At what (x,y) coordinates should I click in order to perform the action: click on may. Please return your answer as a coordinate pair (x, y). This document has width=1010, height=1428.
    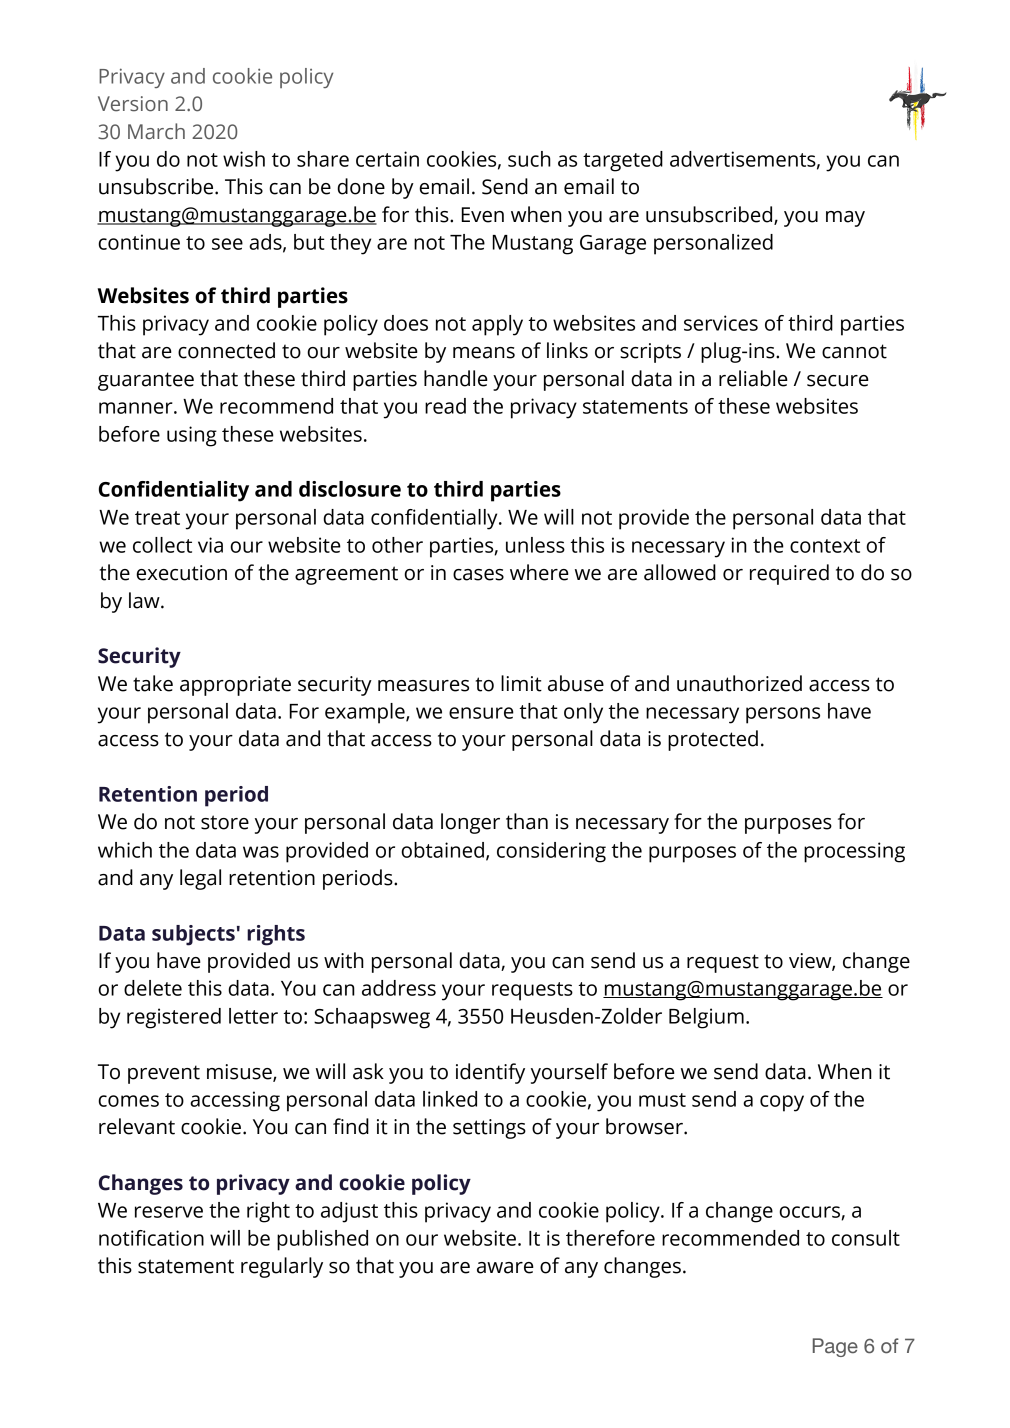
    Looking at the image, I should click on (845, 219).
